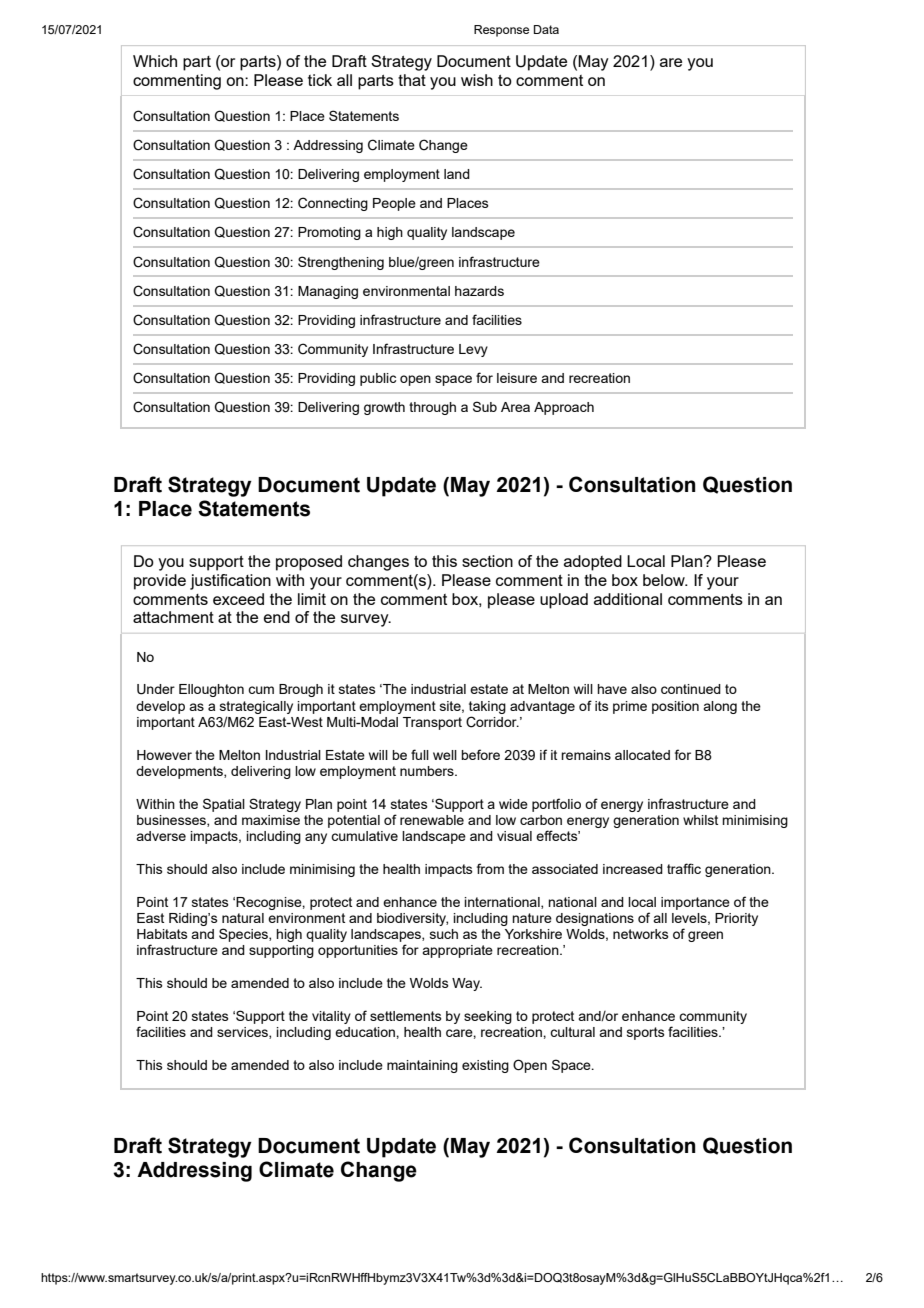  What do you see at coordinates (665, 580) in the page?
I see `below` at bounding box center [665, 580].
